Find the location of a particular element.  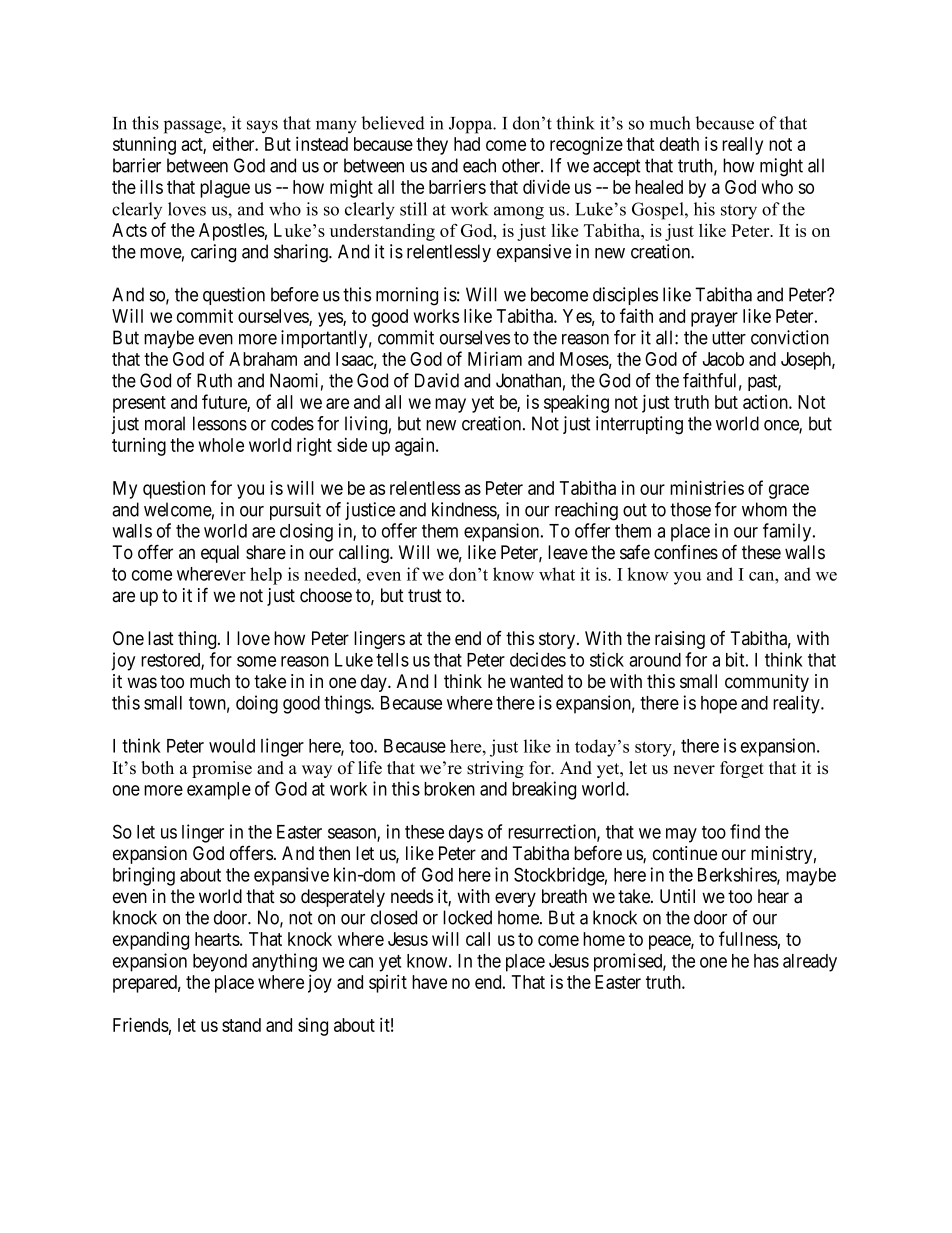

Abraham is located at coordinates (263, 359).
